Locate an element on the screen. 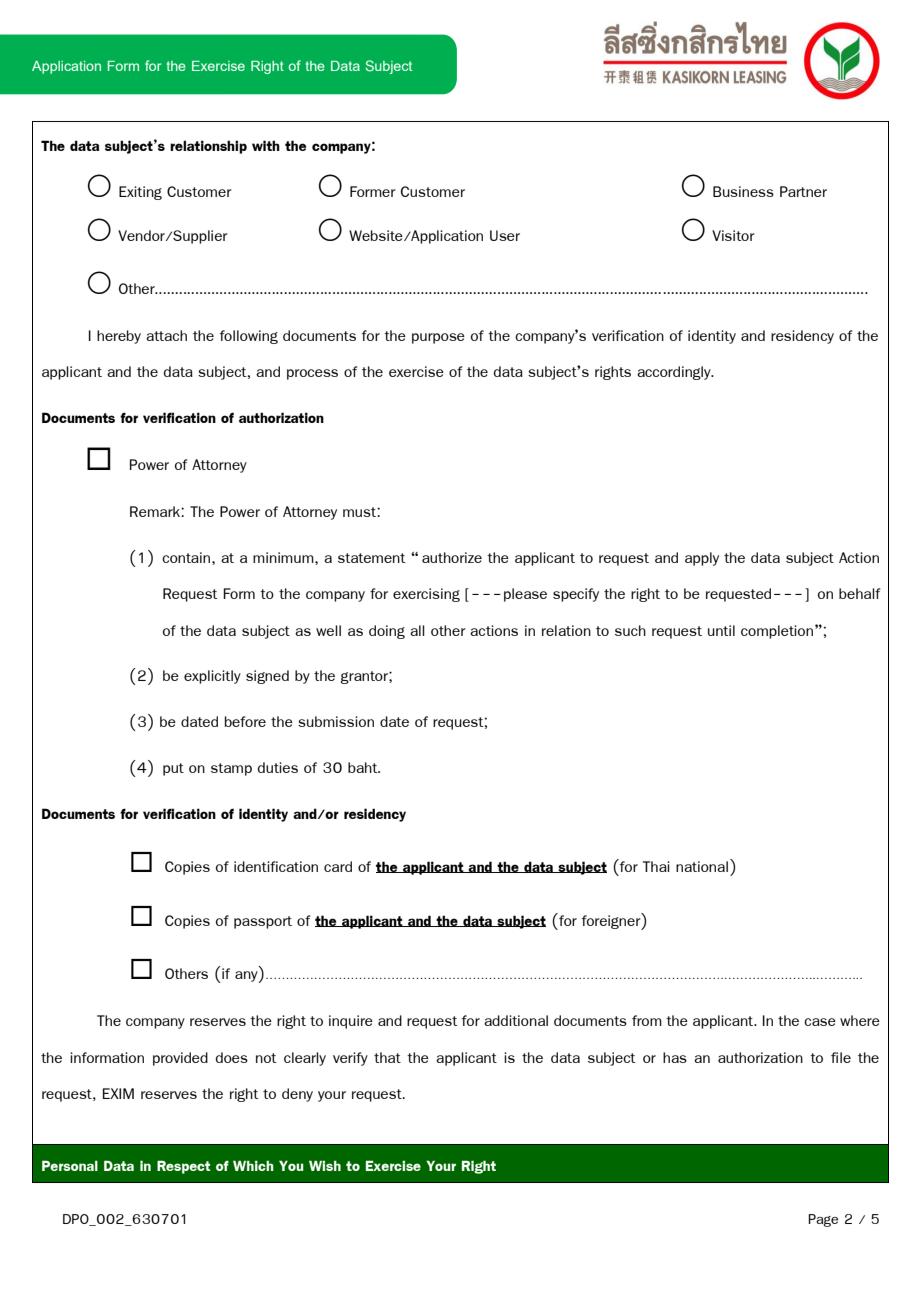  must is located at coordinates (360, 512).
